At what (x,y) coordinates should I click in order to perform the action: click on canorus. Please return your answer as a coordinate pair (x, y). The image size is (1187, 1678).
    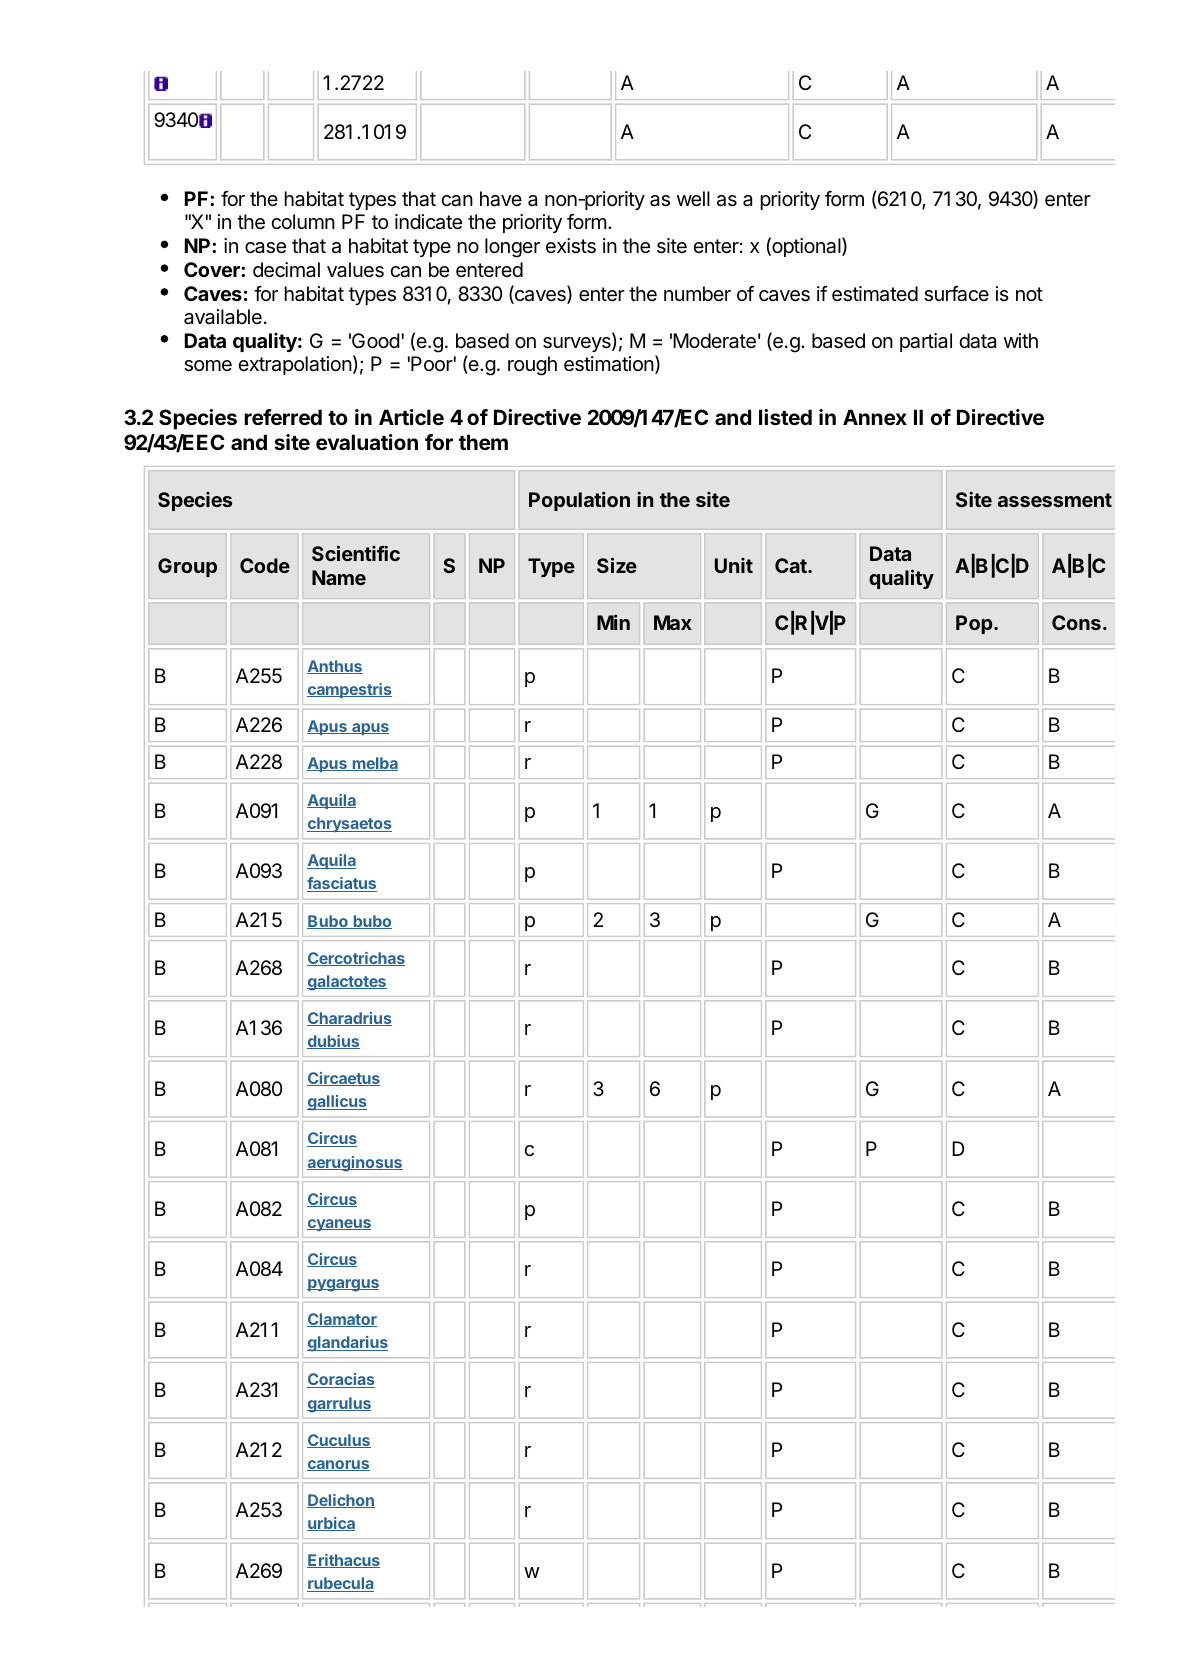
    Looking at the image, I should click on (338, 1465).
